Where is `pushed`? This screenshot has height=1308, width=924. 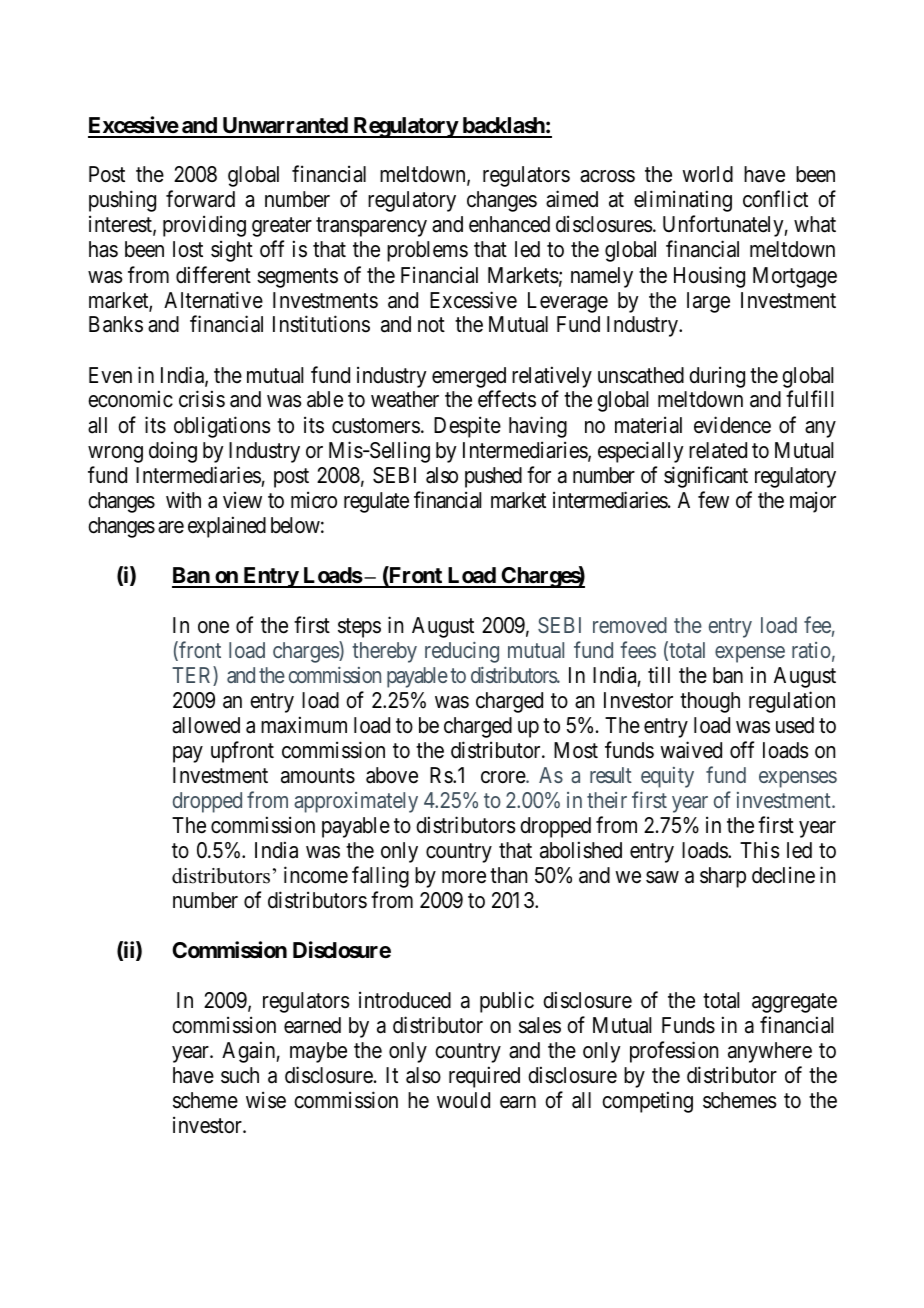
pushed is located at coordinates (493, 477).
